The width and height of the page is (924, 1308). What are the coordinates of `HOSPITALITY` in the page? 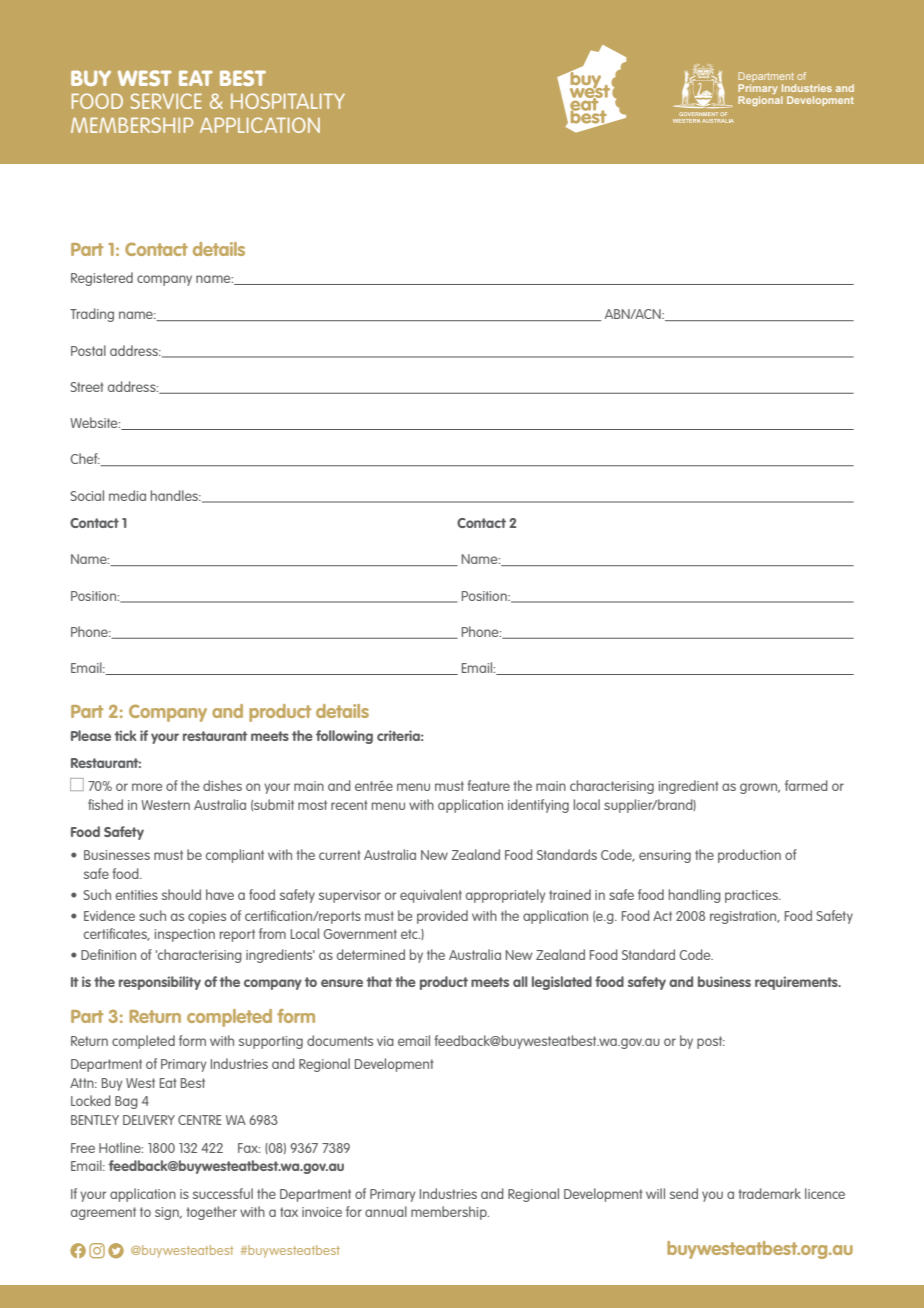 It's located at (288, 101).
